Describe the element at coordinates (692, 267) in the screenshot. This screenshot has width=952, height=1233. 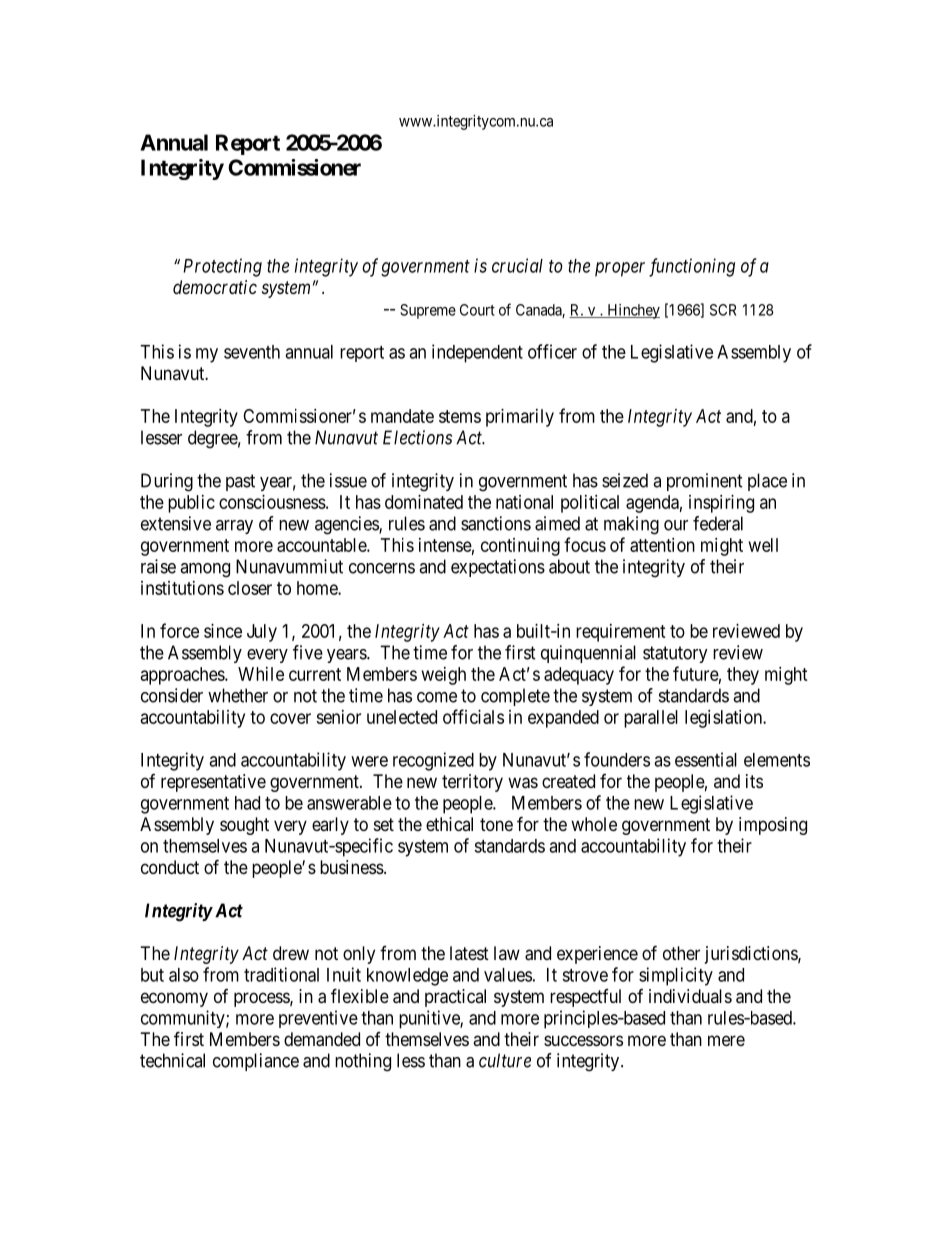
I see `functioning` at that location.
